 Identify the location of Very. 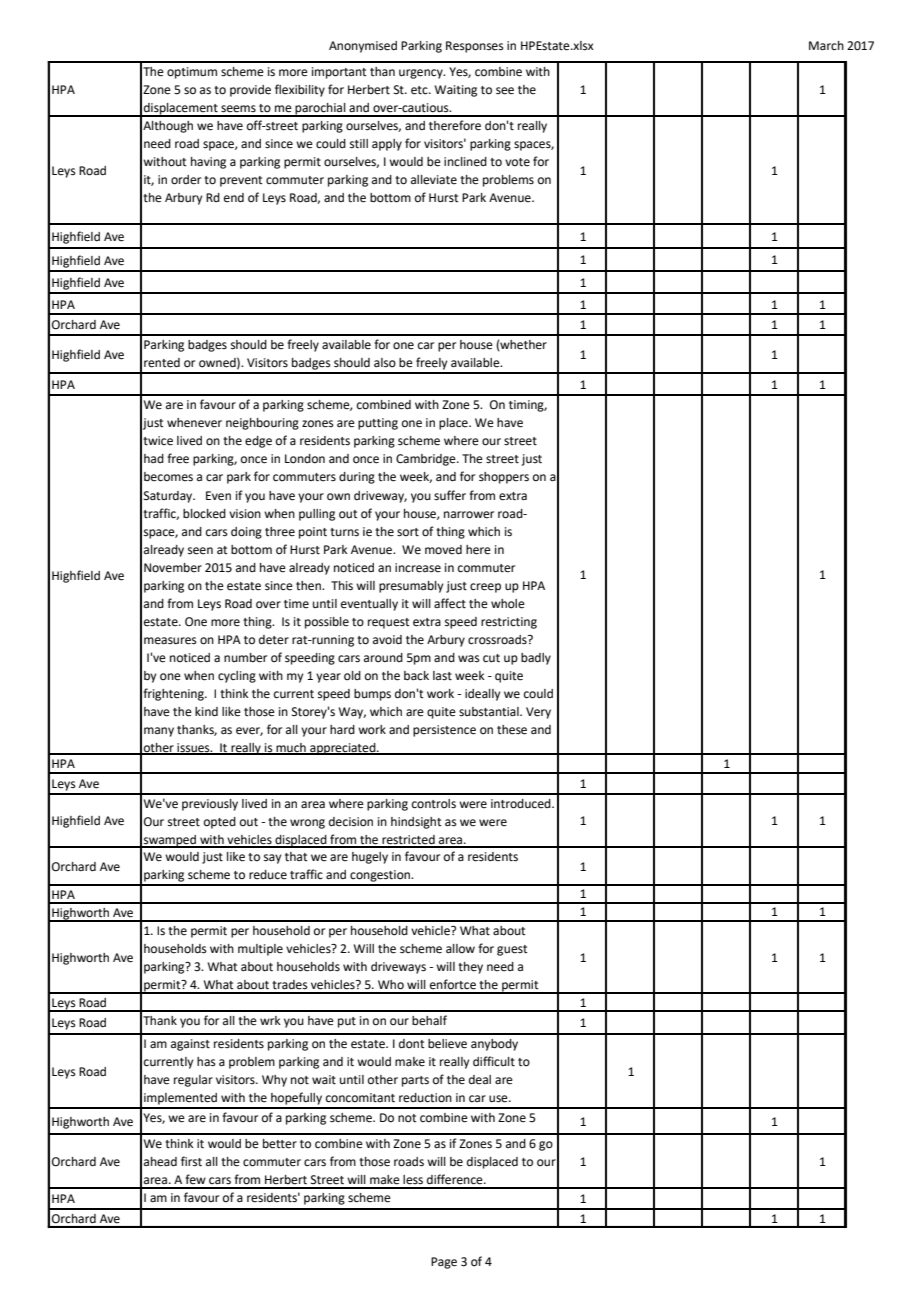
(538, 713).
